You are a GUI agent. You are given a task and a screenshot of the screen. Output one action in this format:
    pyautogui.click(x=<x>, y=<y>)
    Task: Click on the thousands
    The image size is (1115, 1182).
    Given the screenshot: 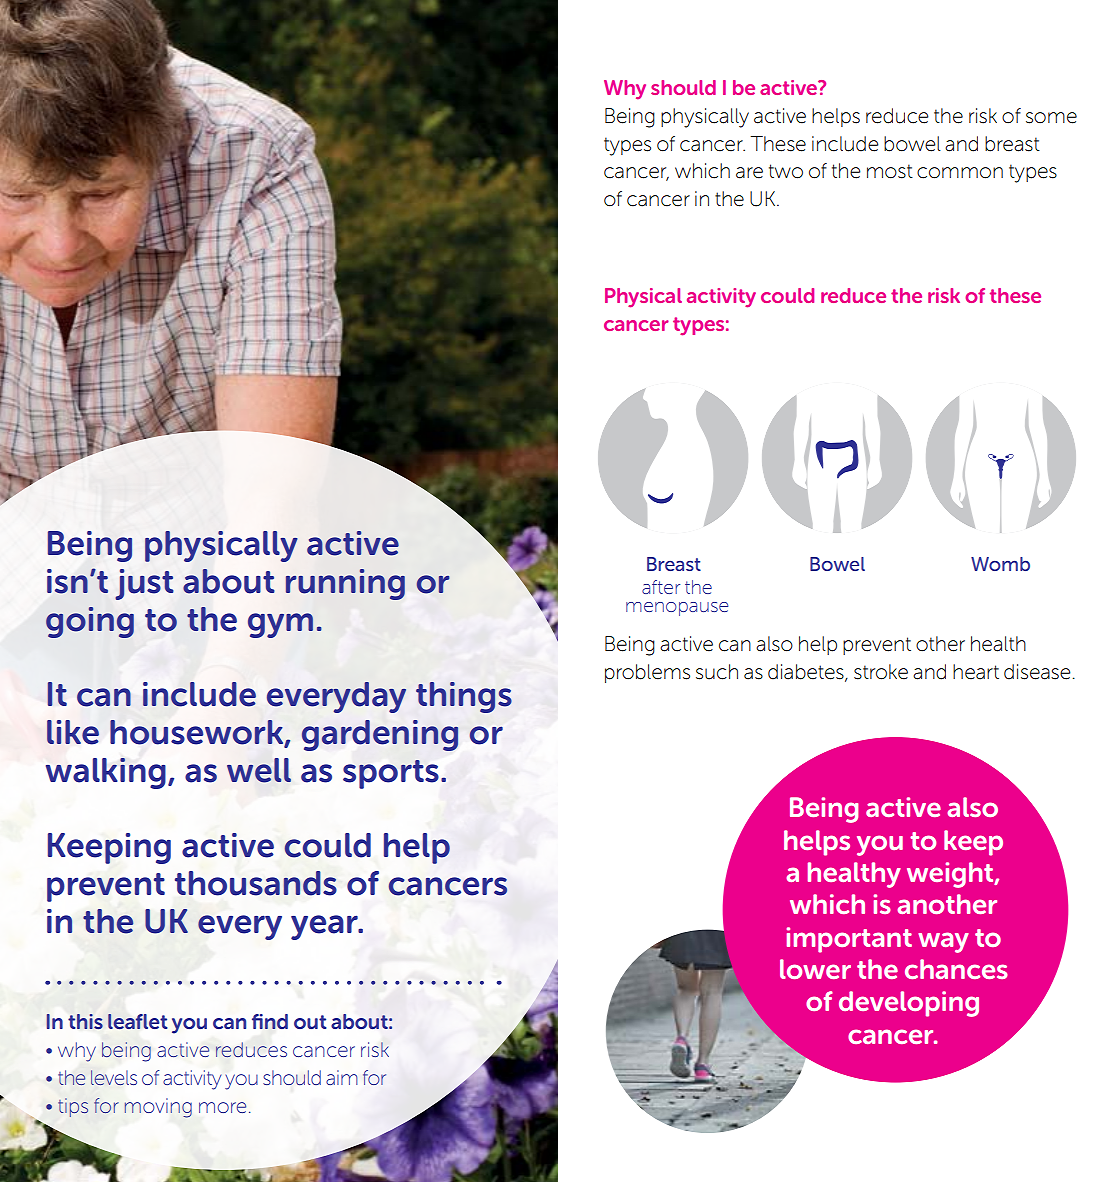 What is the action you would take?
    pyautogui.click(x=256, y=883)
